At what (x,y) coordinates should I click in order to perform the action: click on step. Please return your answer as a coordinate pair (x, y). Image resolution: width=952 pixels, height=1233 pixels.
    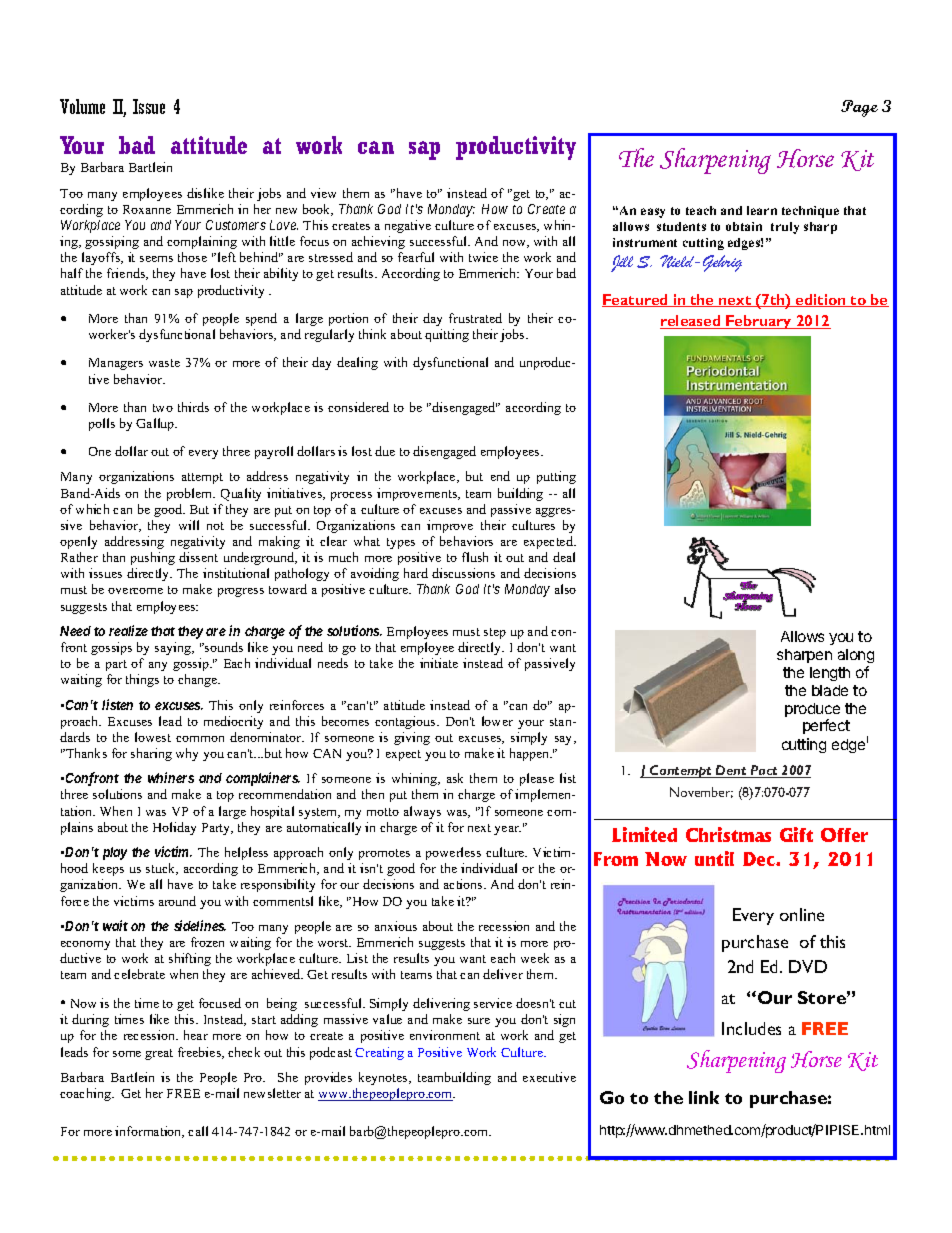
    Looking at the image, I should click on (495, 633).
